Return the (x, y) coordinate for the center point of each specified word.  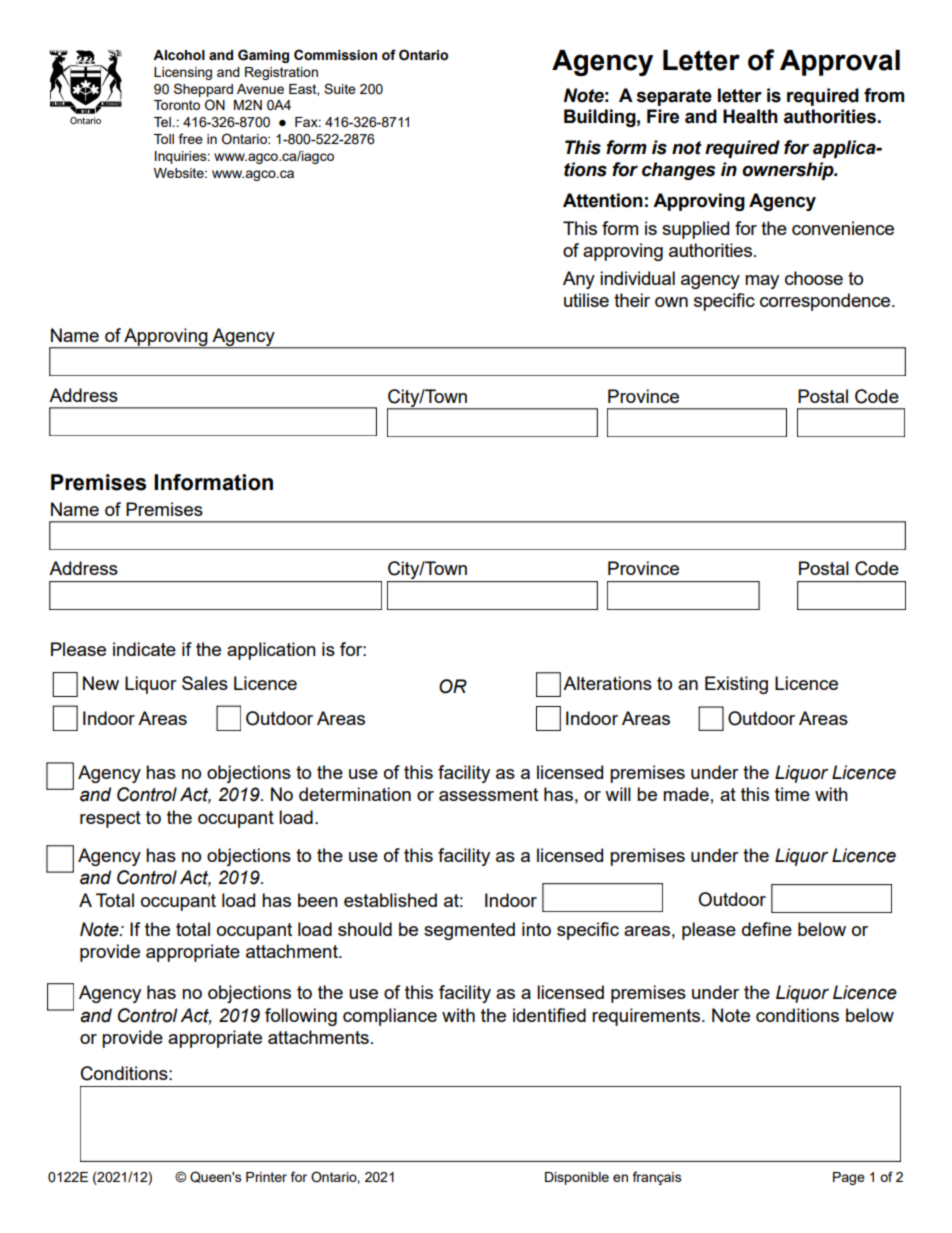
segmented (469, 931)
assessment (488, 794)
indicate (144, 649)
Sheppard (203, 90)
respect (110, 819)
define (767, 929)
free (191, 138)
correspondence (826, 302)
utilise (586, 300)
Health (750, 116)
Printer (266, 1177)
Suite (340, 88)
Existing (736, 685)
